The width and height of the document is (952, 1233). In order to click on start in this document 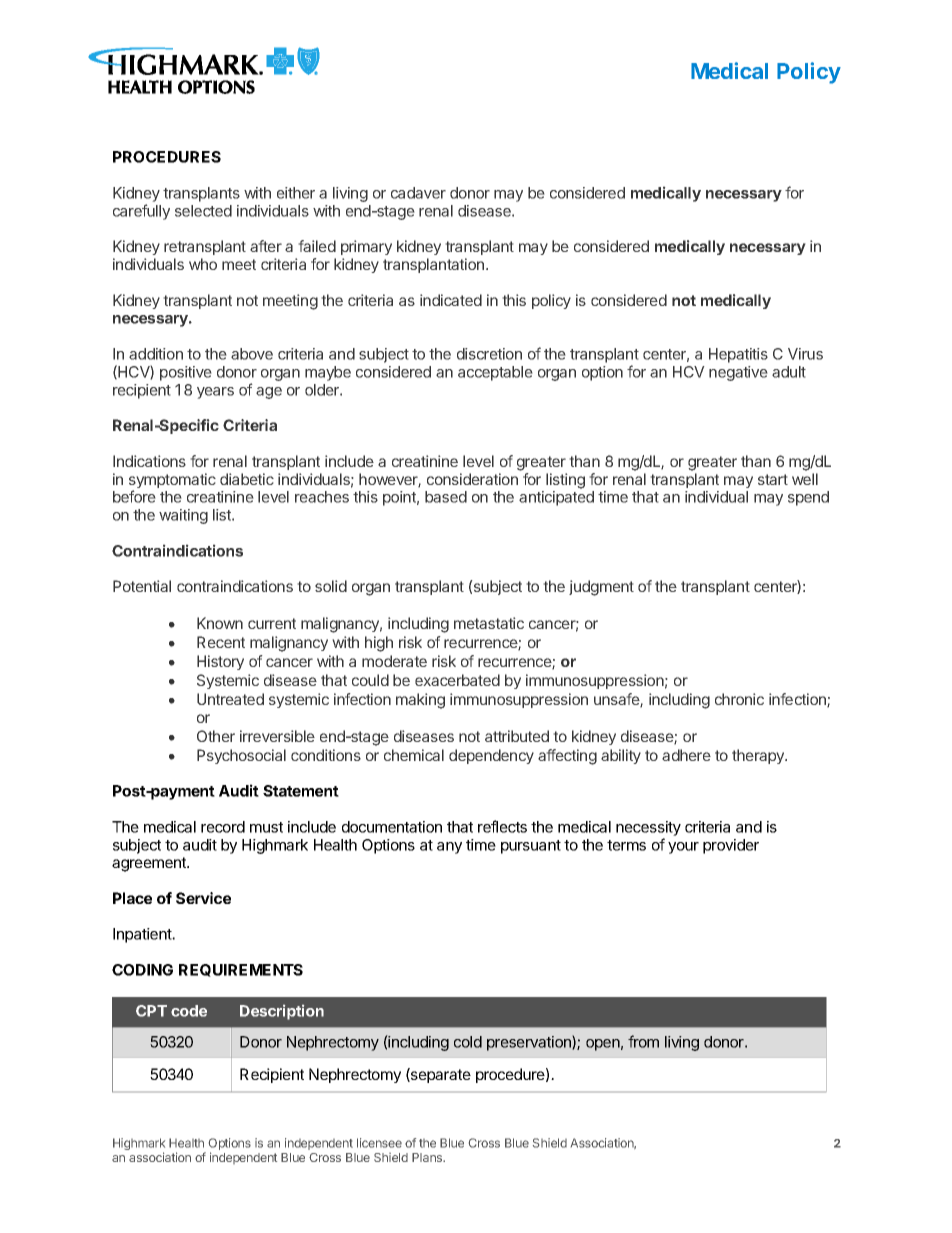, I will do `click(773, 479)`.
